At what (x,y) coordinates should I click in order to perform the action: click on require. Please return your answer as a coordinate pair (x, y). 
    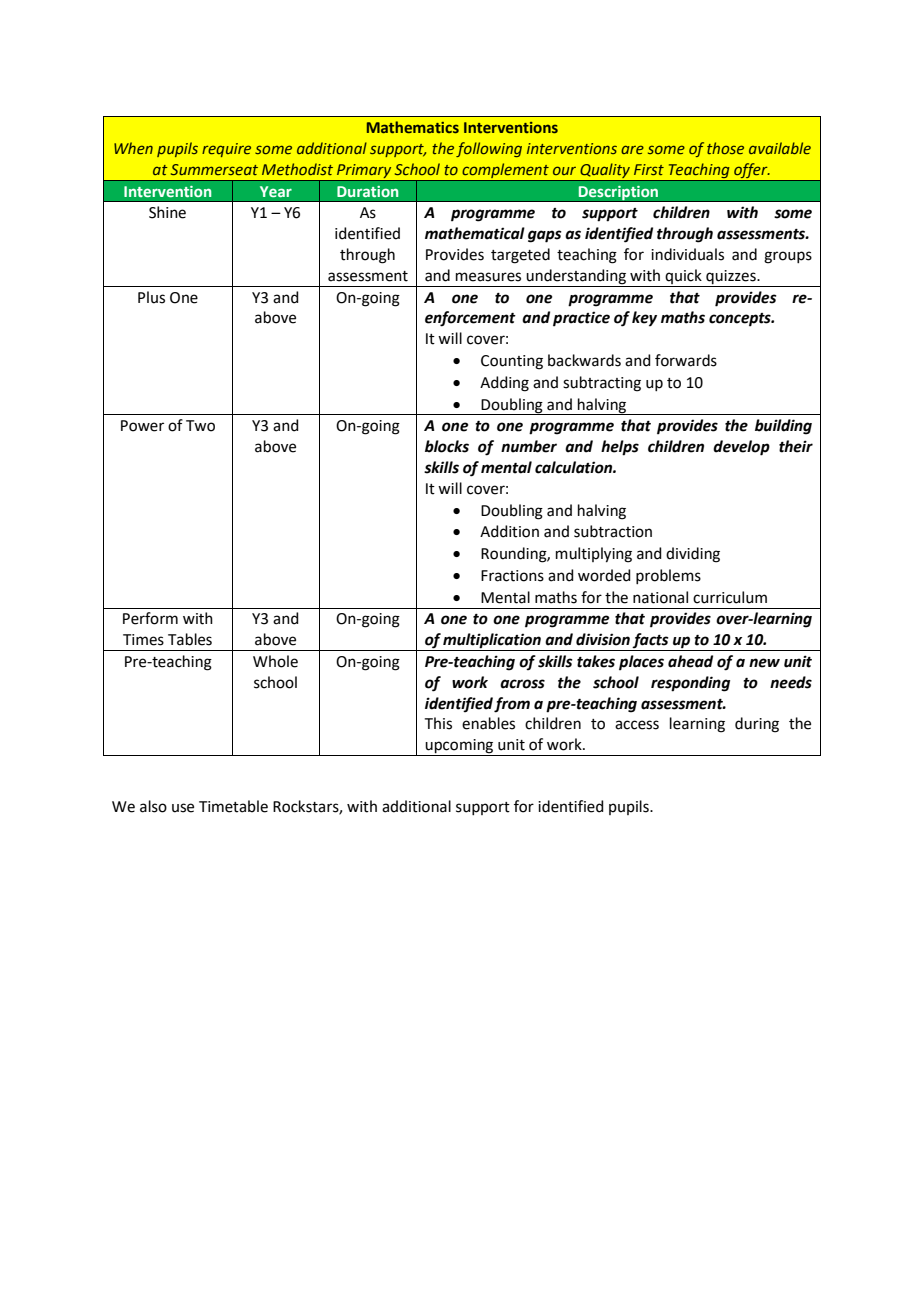
    Looking at the image, I should click on (226, 150).
